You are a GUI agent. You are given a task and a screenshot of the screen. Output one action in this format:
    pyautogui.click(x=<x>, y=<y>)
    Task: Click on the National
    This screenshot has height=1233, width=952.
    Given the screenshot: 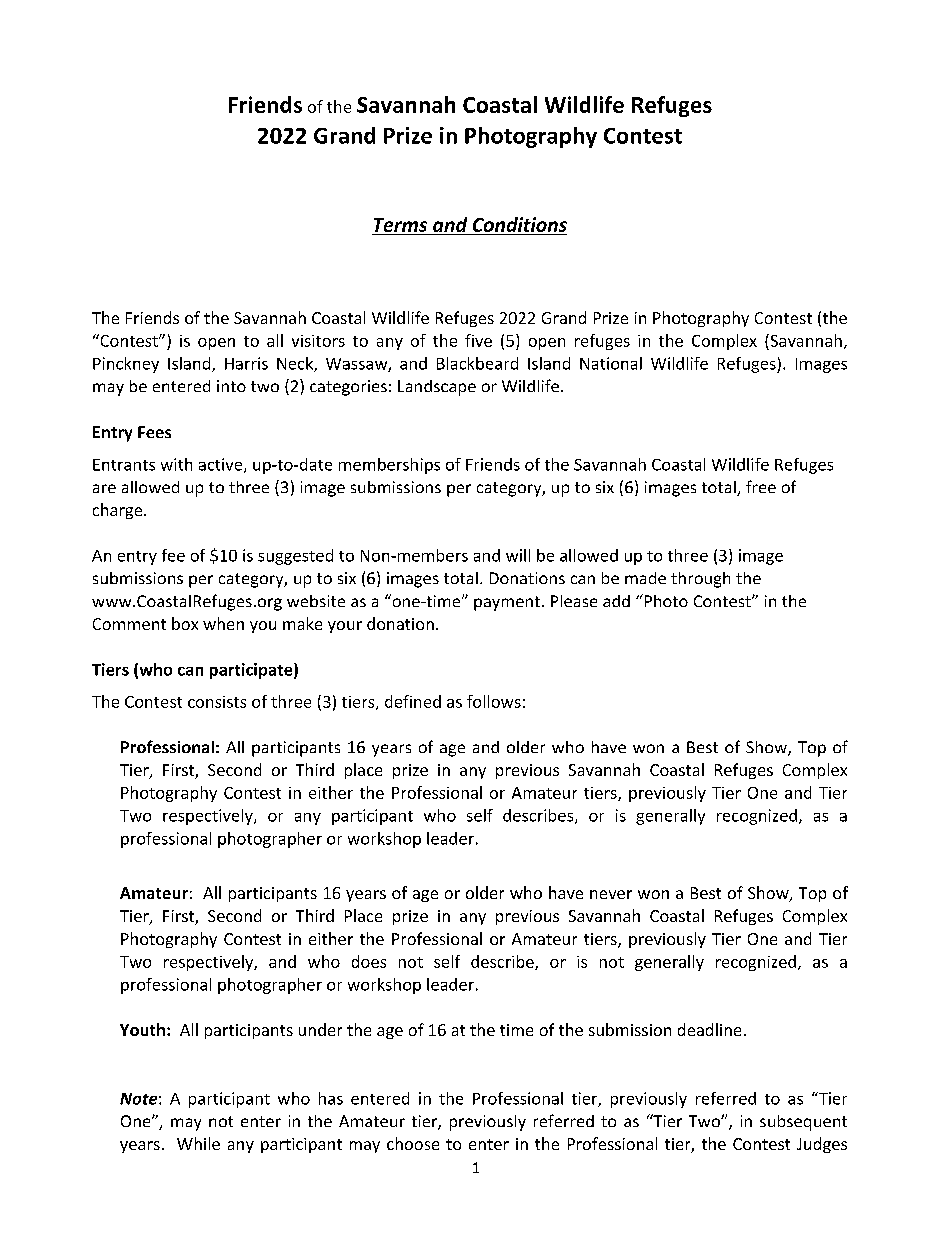 What is the action you would take?
    pyautogui.click(x=611, y=363)
